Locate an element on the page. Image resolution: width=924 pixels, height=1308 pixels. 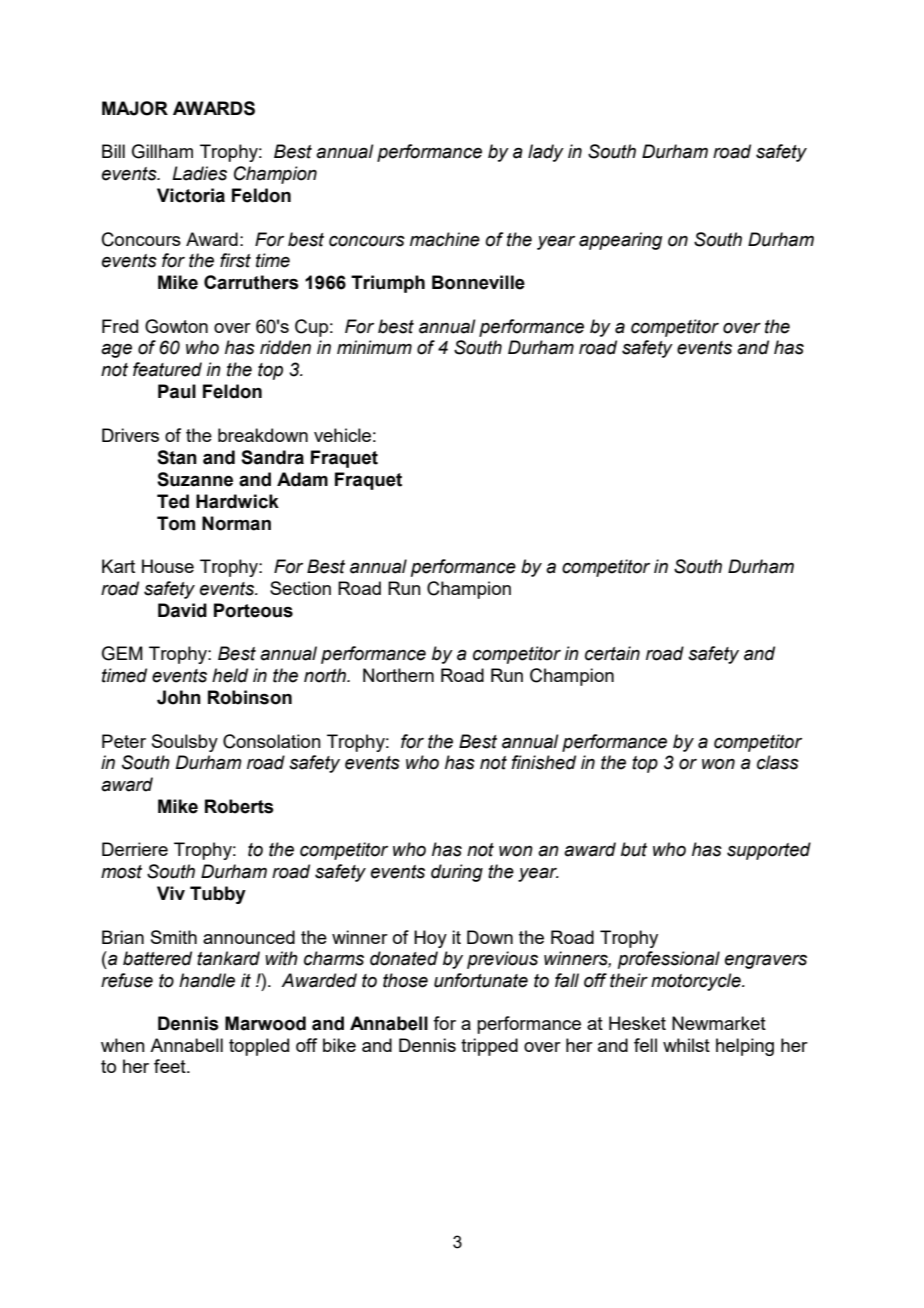
during is located at coordinates (457, 873).
